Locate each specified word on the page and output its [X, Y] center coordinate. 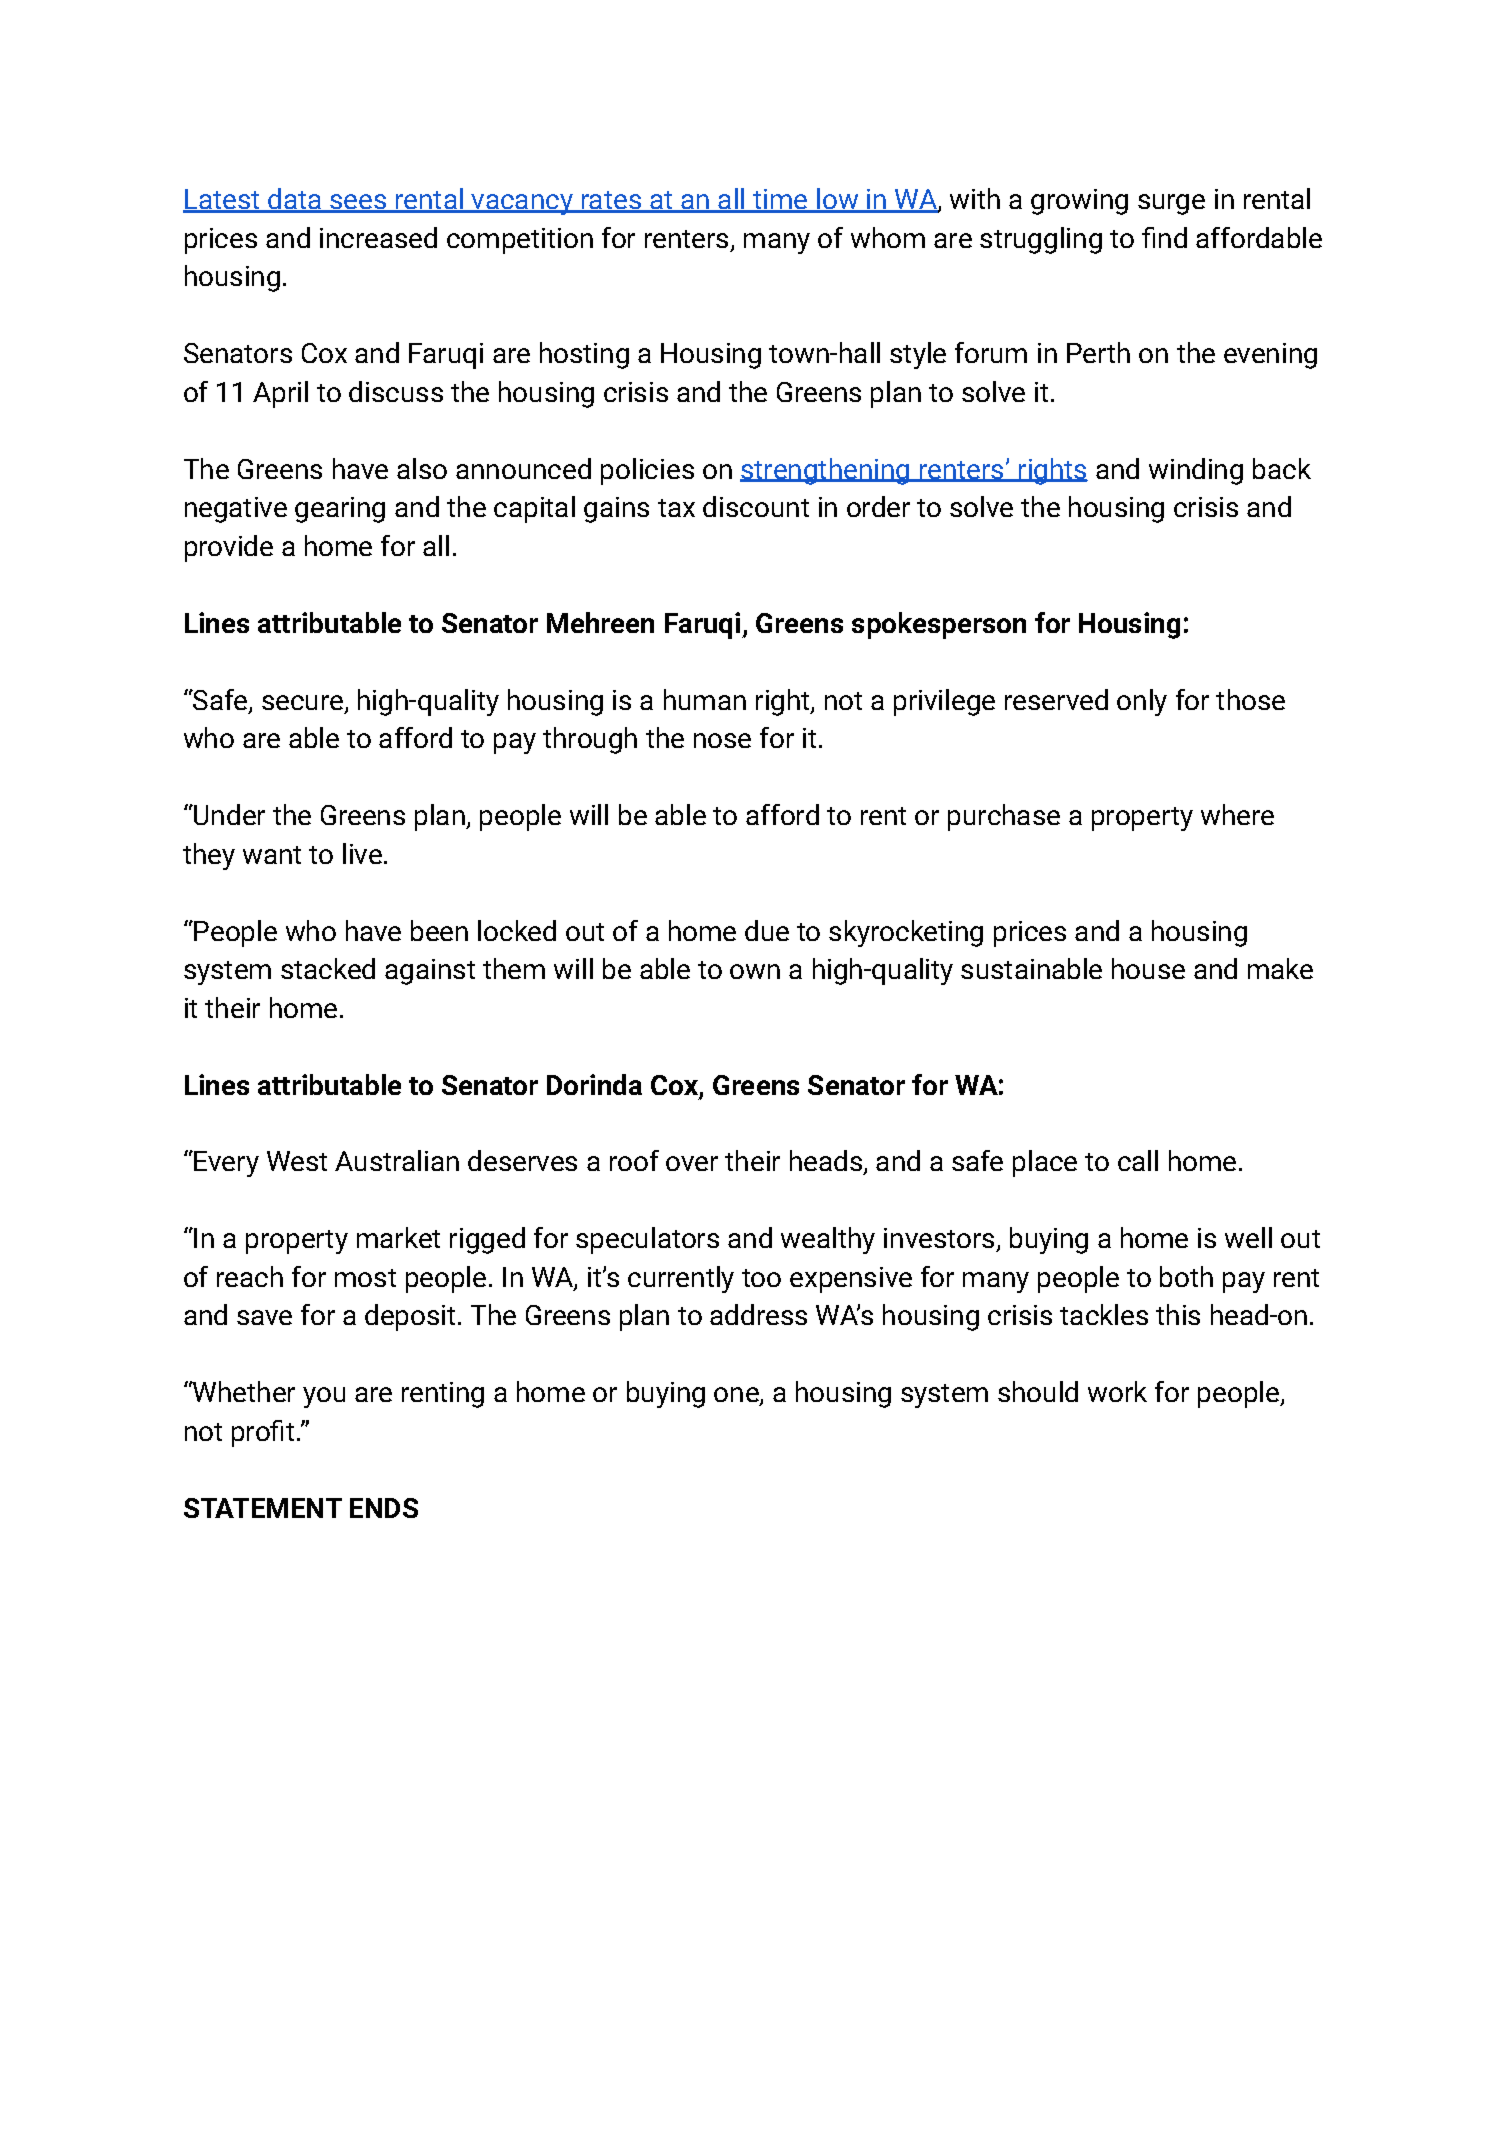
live [362, 853]
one [737, 1396]
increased [378, 237]
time [780, 200]
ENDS [384, 1508]
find [1164, 237]
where [1237, 814]
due [767, 930]
